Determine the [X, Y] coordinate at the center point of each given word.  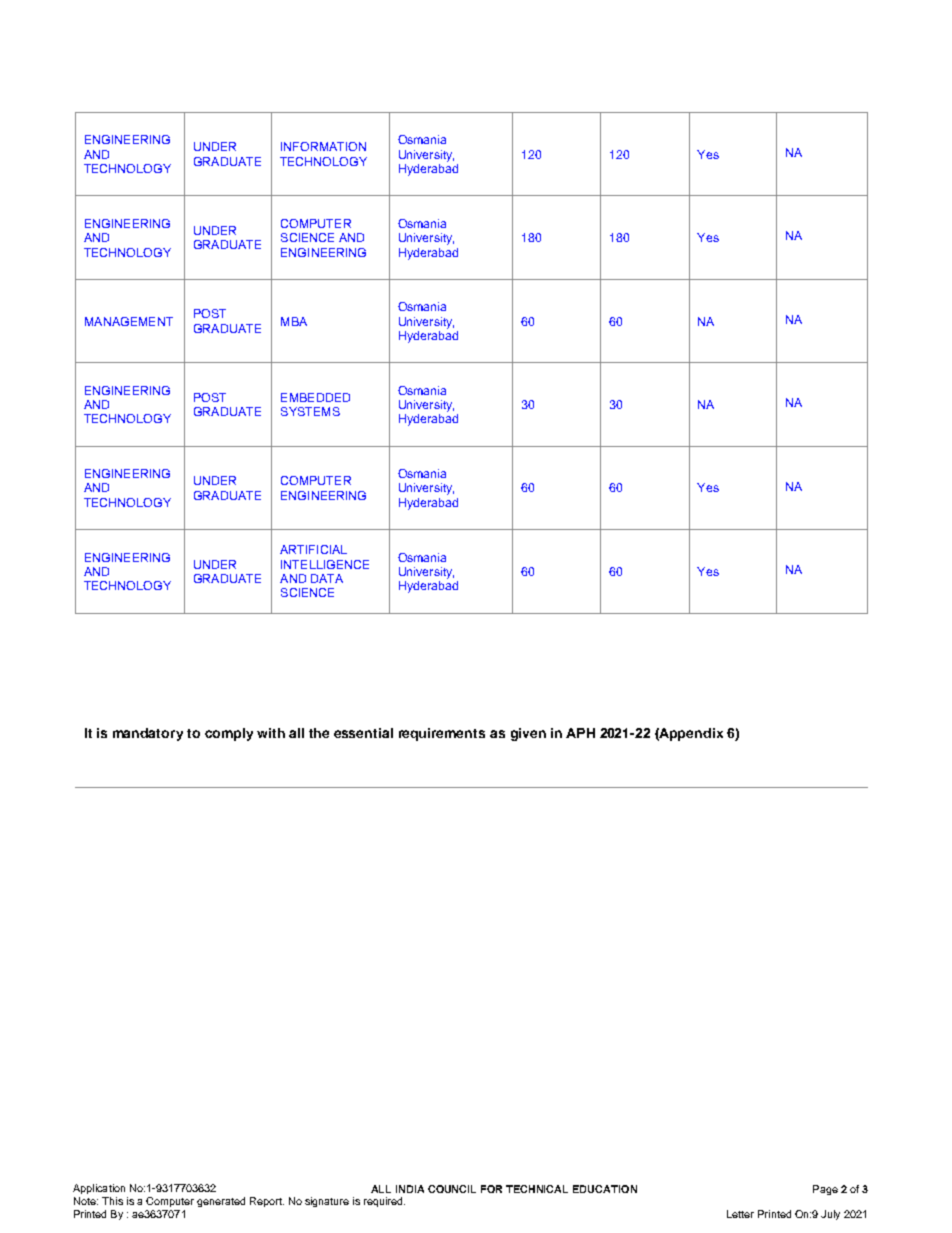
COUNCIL [452, 1189]
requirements [442, 734]
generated [221, 1202]
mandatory [148, 734]
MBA [294, 321]
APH [580, 733]
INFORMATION [323, 146]
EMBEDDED [315, 397]
